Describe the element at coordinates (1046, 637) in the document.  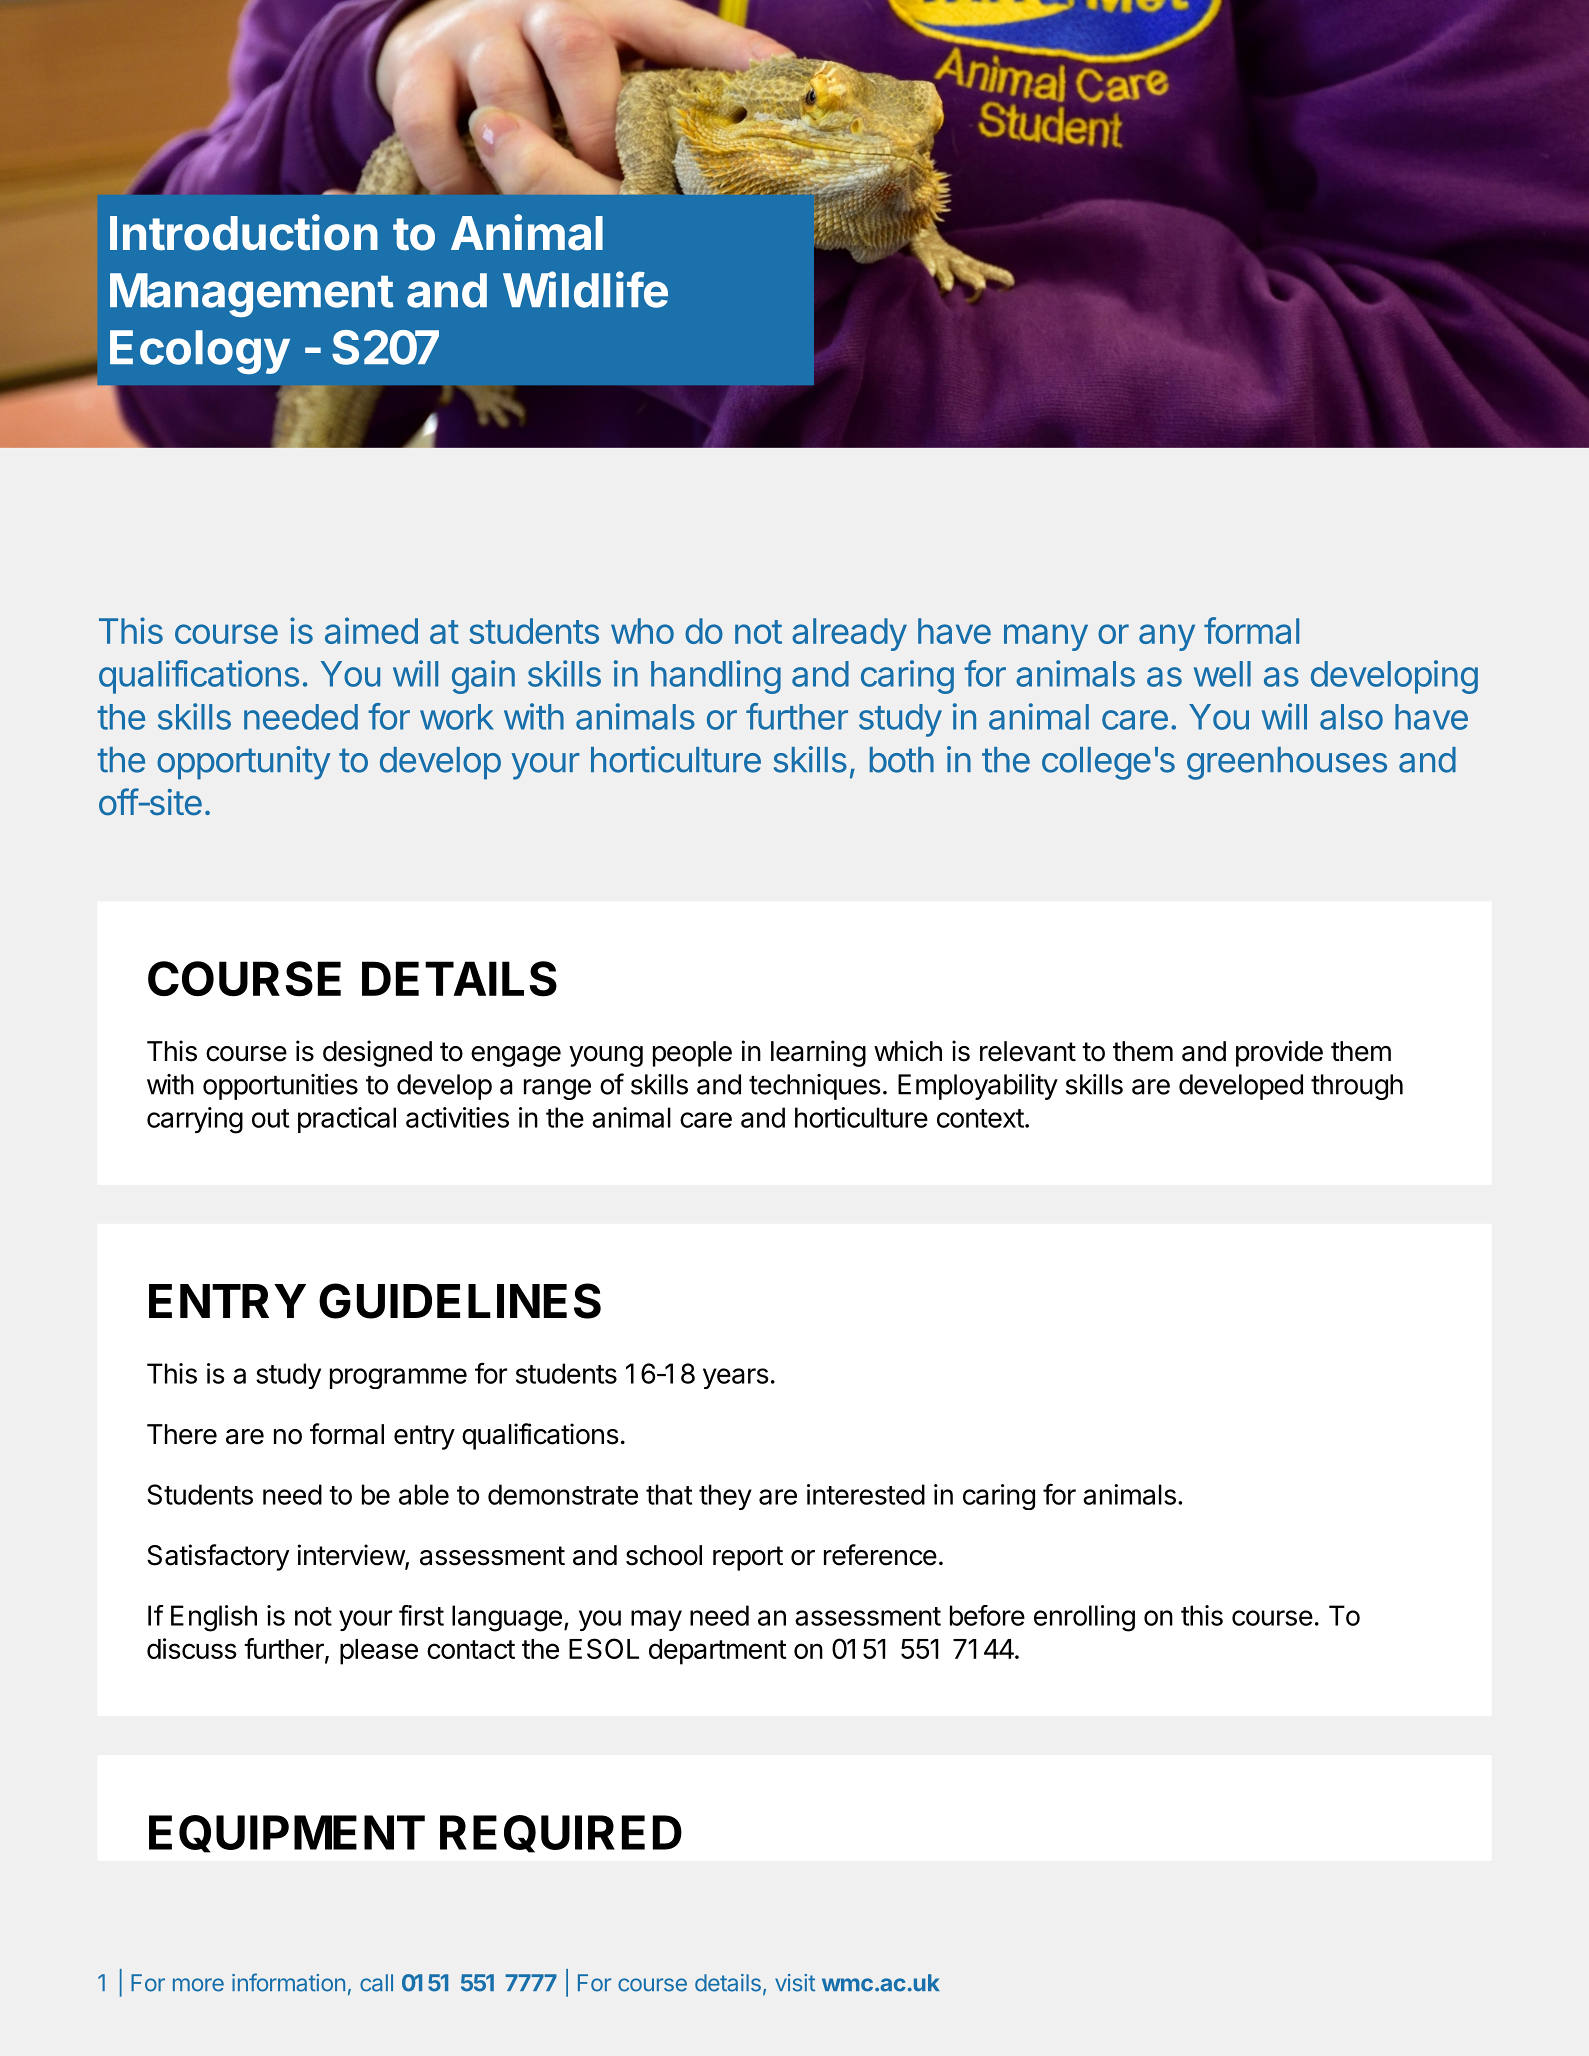
I see `many` at that location.
